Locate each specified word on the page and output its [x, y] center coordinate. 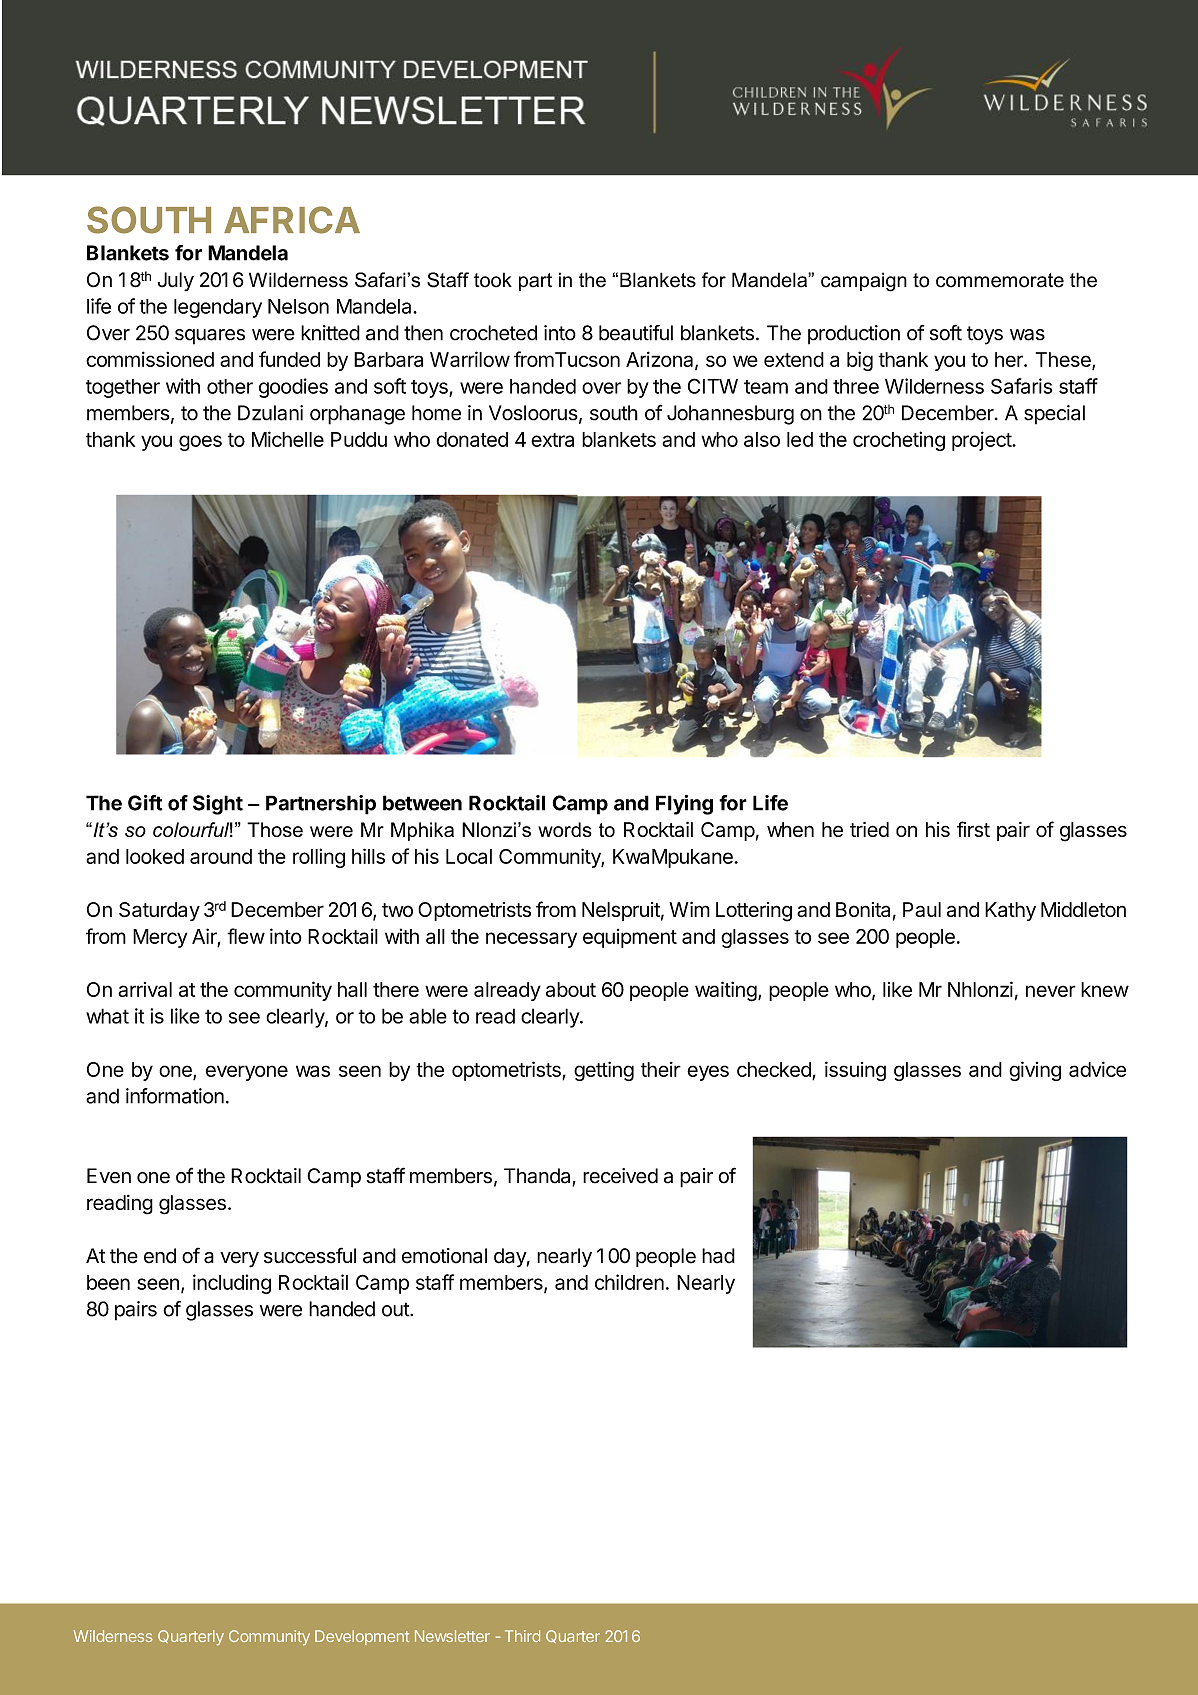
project [982, 441]
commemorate [1000, 280]
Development [362, 1637]
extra [552, 440]
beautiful [636, 333]
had [718, 1256]
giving [1035, 1071]
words [565, 829]
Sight [218, 805]
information [175, 1096]
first [973, 829]
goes [200, 443]
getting [604, 1071]
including [232, 1284]
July [175, 281]
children [629, 1282]
